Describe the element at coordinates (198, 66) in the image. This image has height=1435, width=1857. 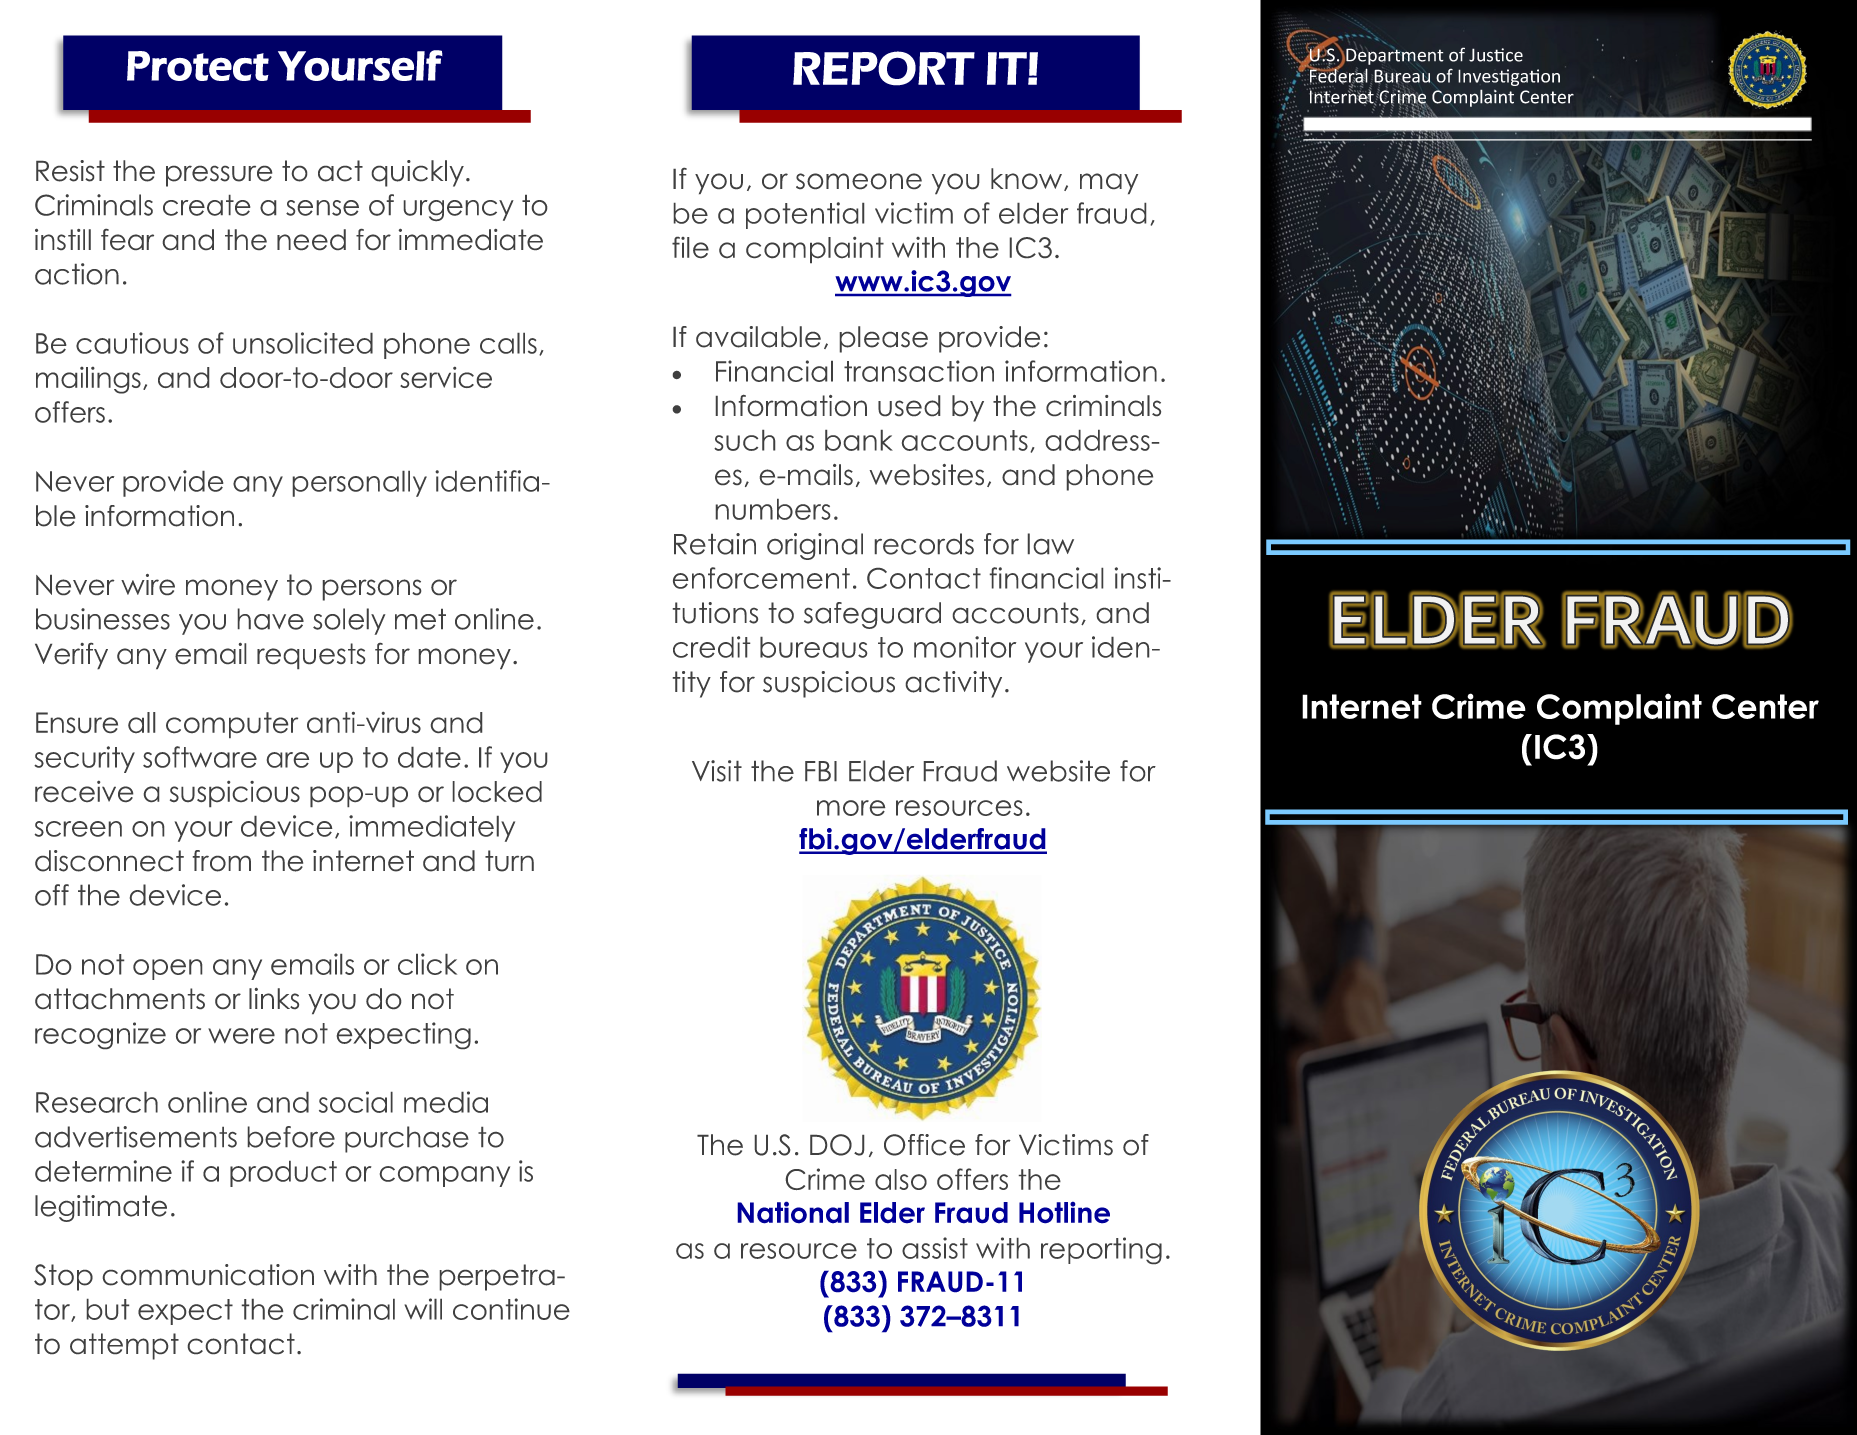
I see `Protect` at that location.
